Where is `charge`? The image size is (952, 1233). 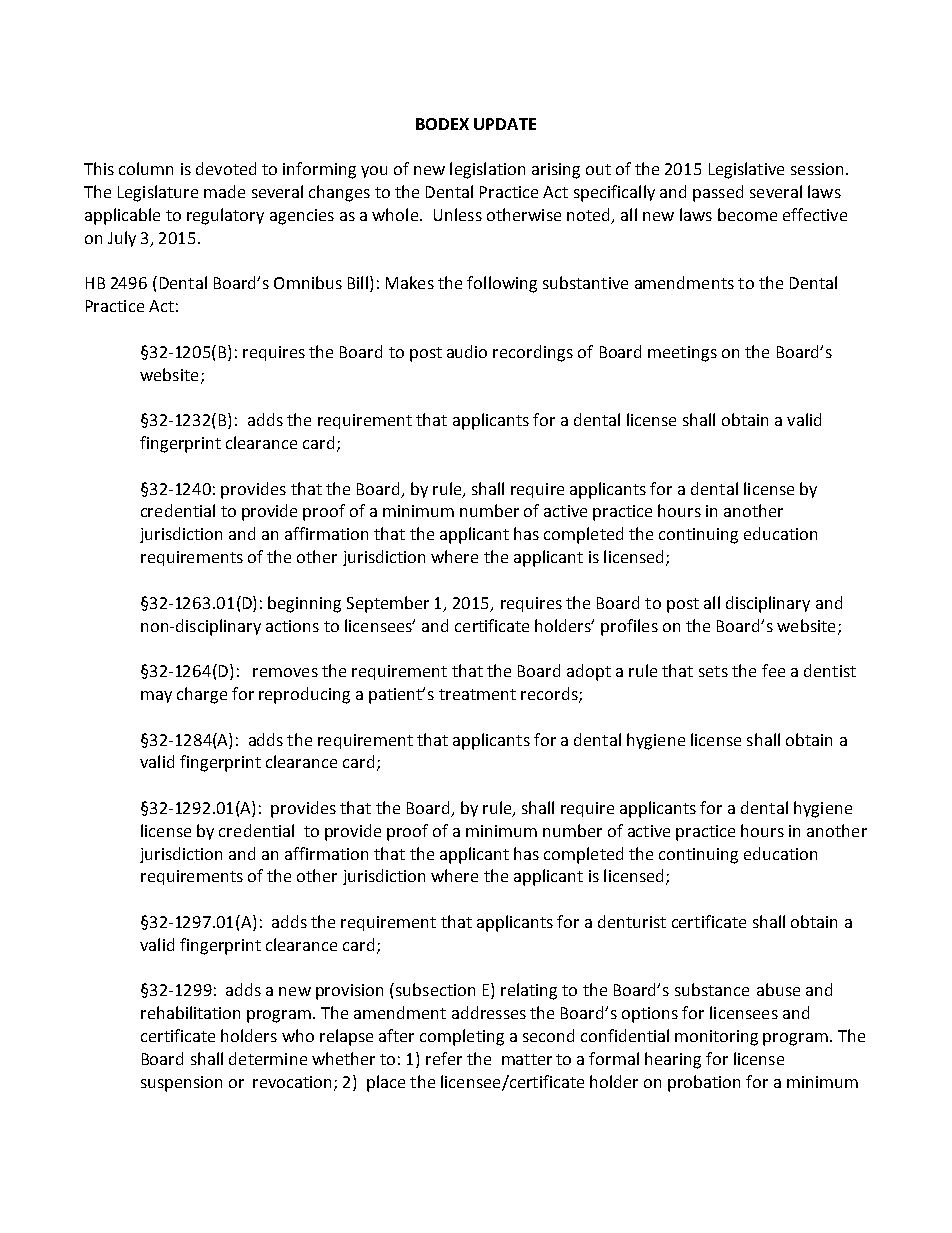 charge is located at coordinates (202, 695).
